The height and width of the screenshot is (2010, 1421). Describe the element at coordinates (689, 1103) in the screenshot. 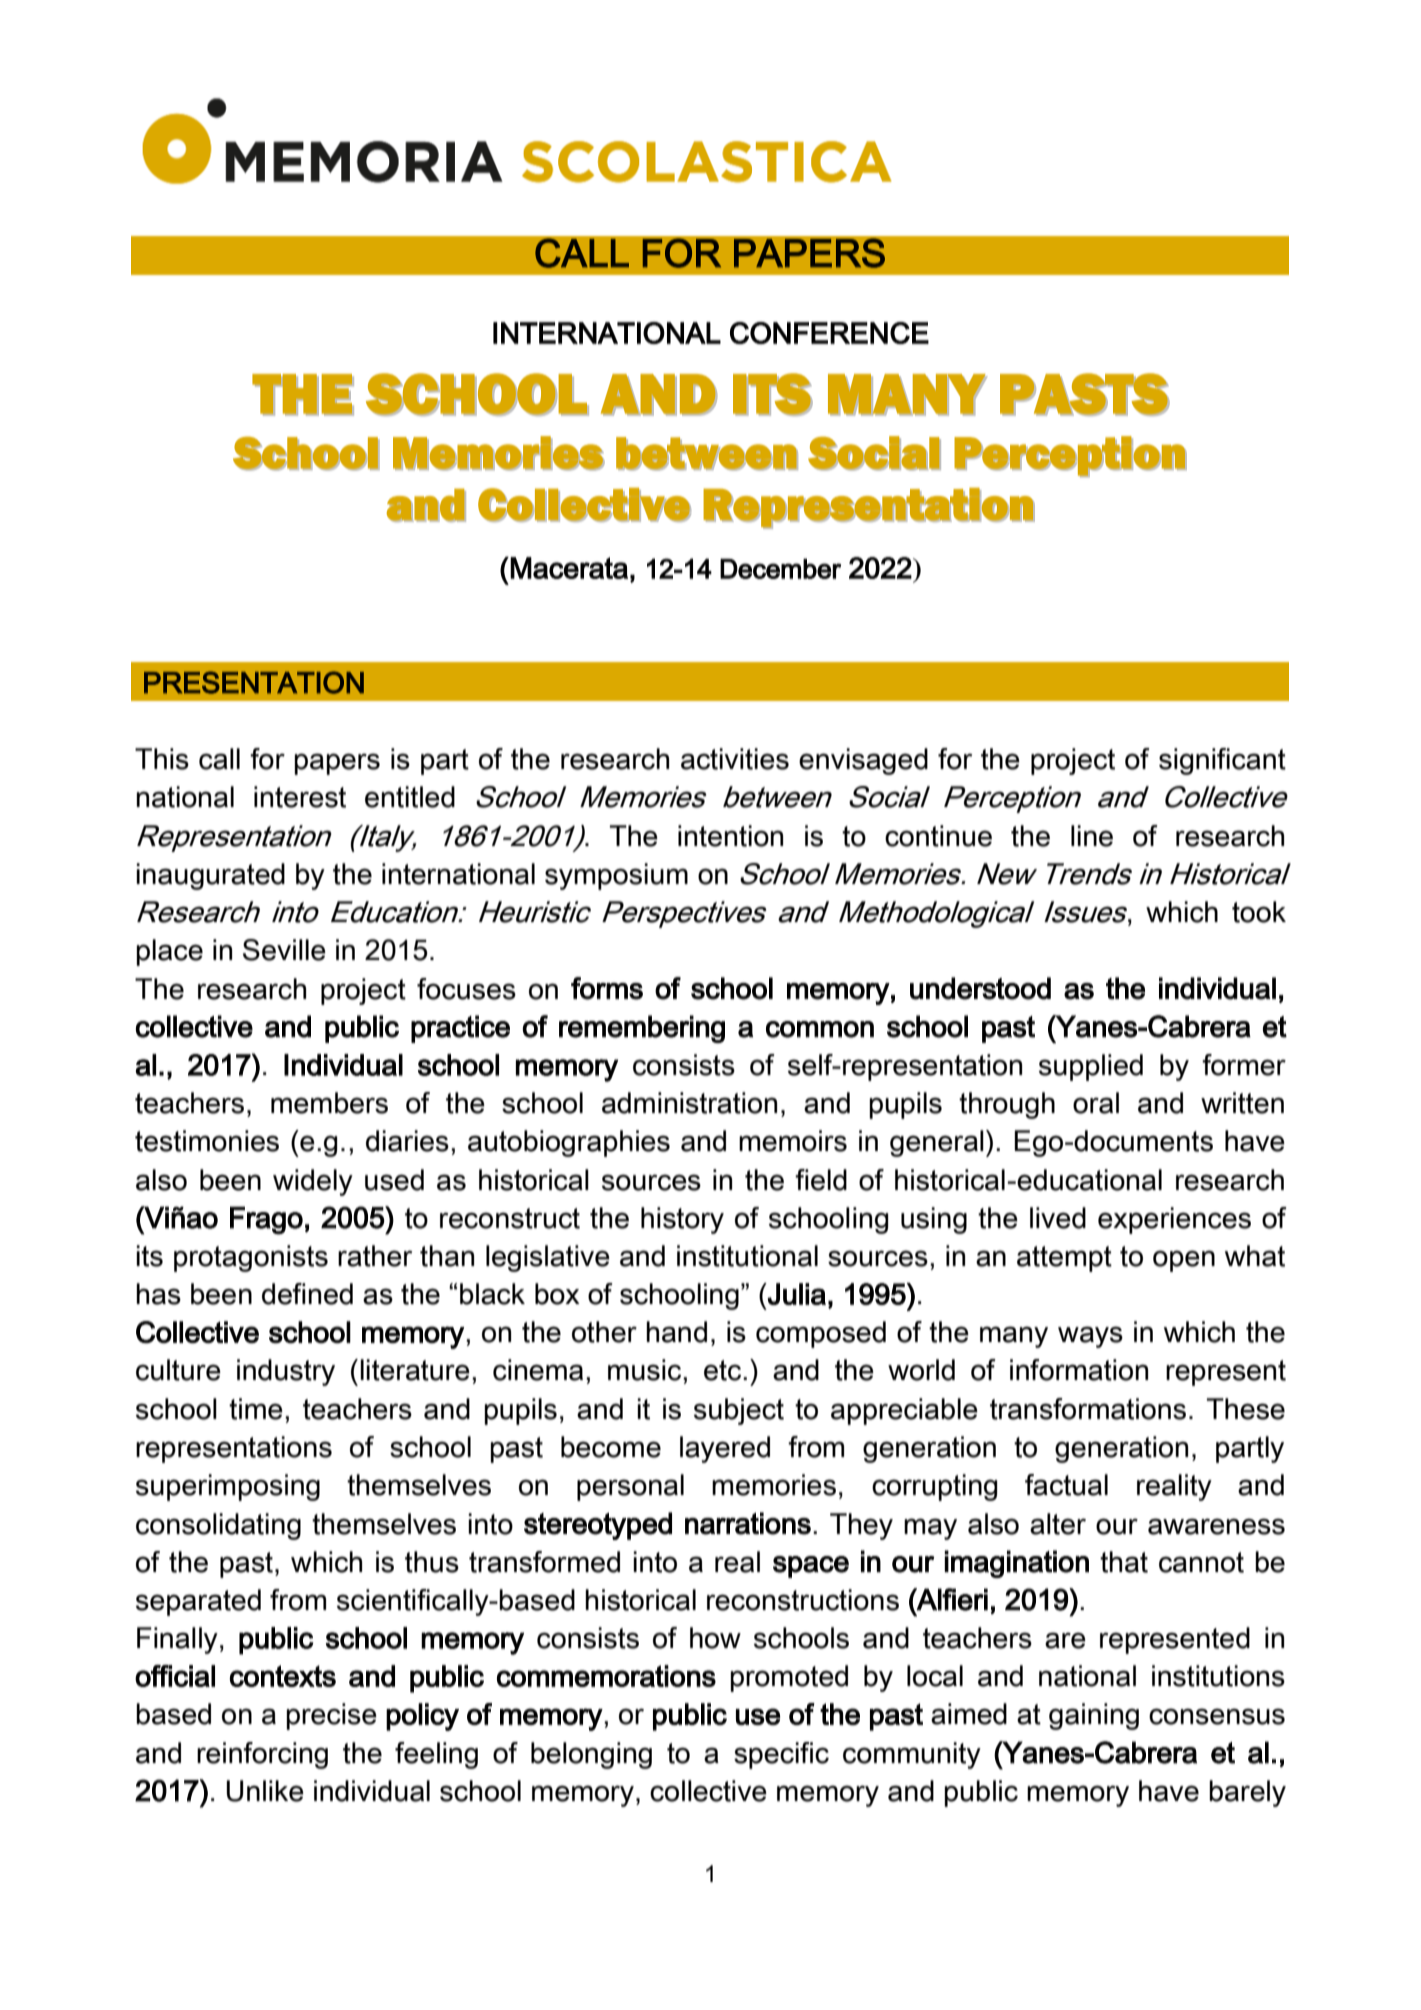

I see `administration` at that location.
